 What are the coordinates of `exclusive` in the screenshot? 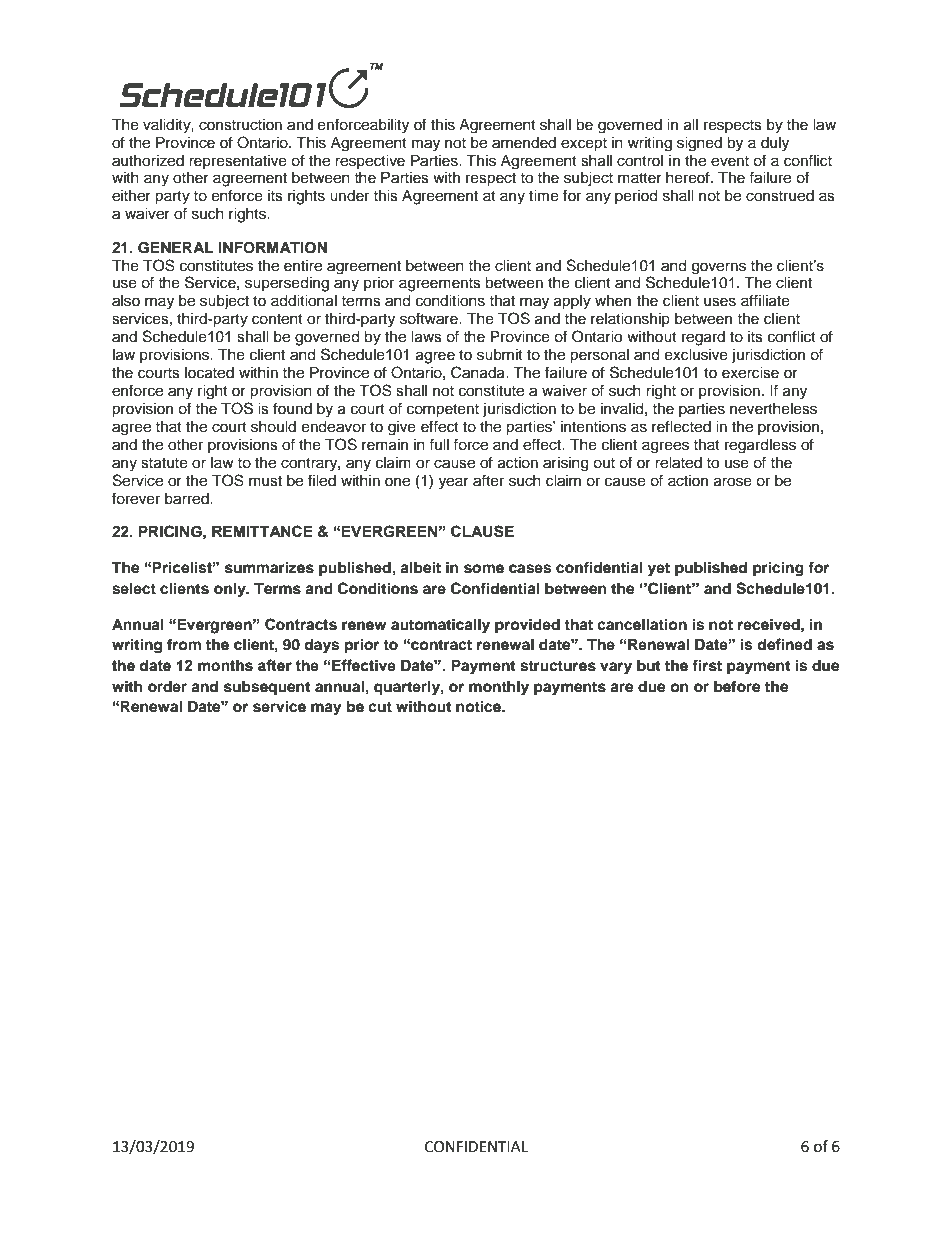 It's located at (696, 355).
